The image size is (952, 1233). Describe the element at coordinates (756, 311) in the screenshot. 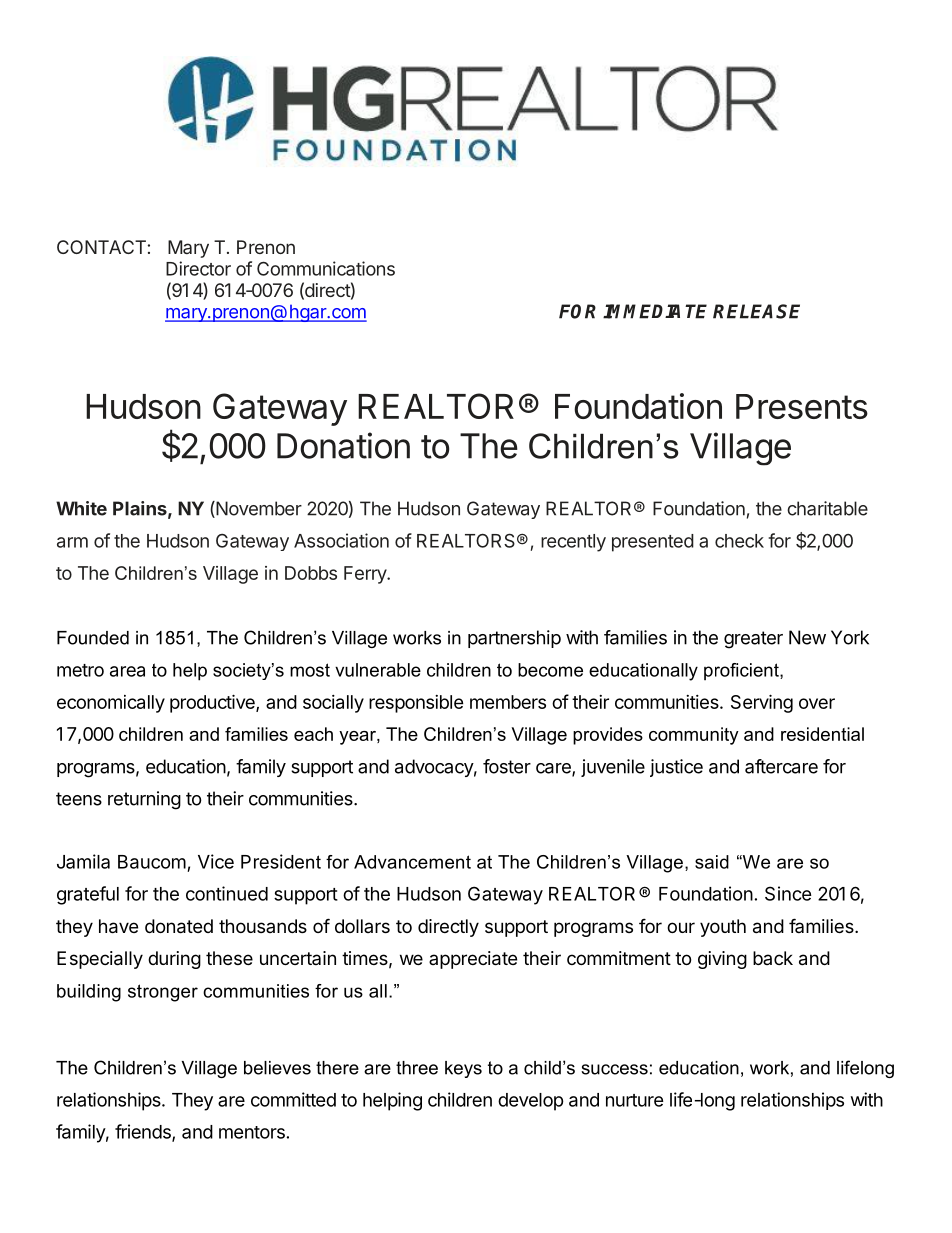

I see `RELEASE` at that location.
